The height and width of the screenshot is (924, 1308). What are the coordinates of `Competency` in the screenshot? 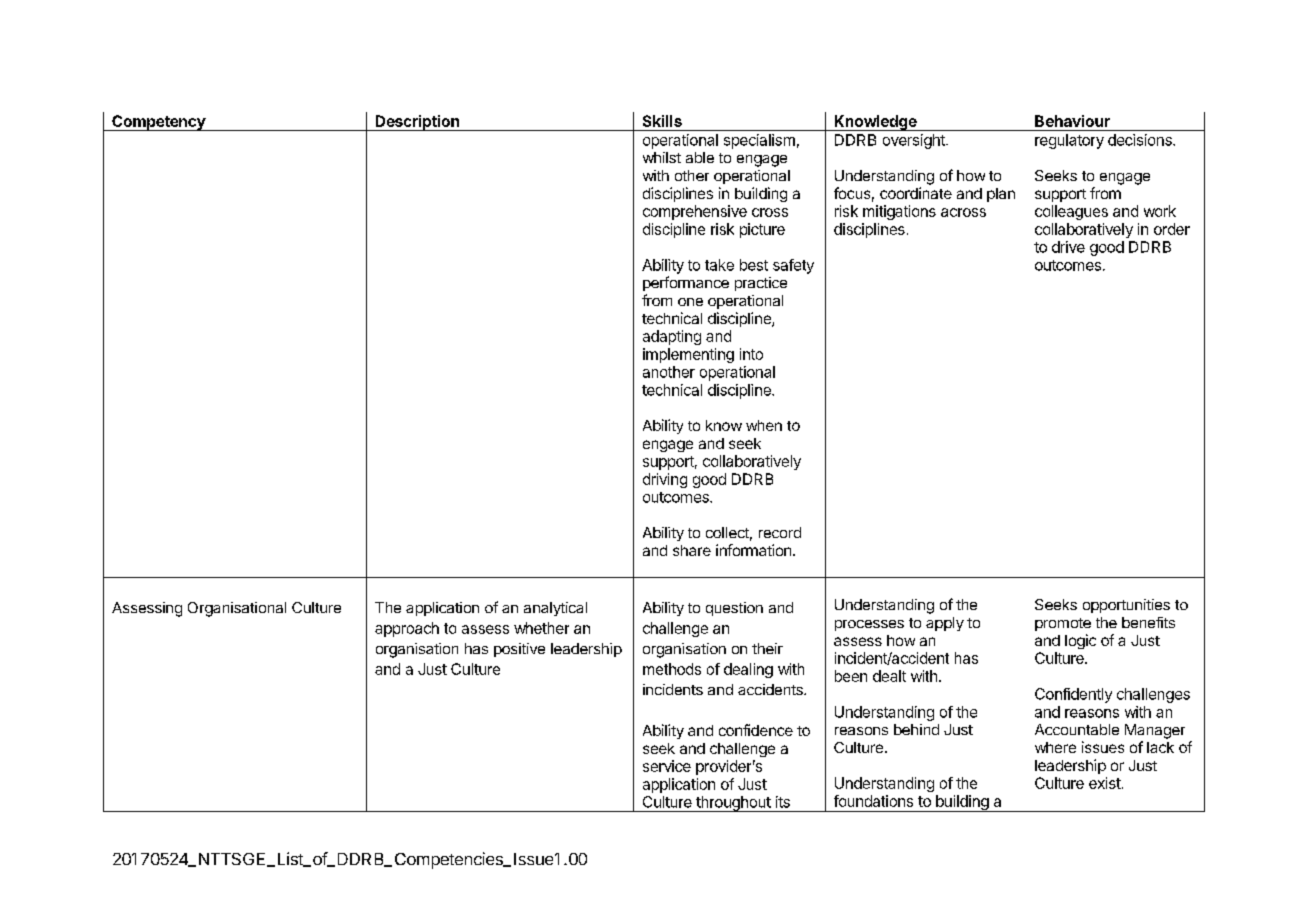 It's located at (158, 123).
